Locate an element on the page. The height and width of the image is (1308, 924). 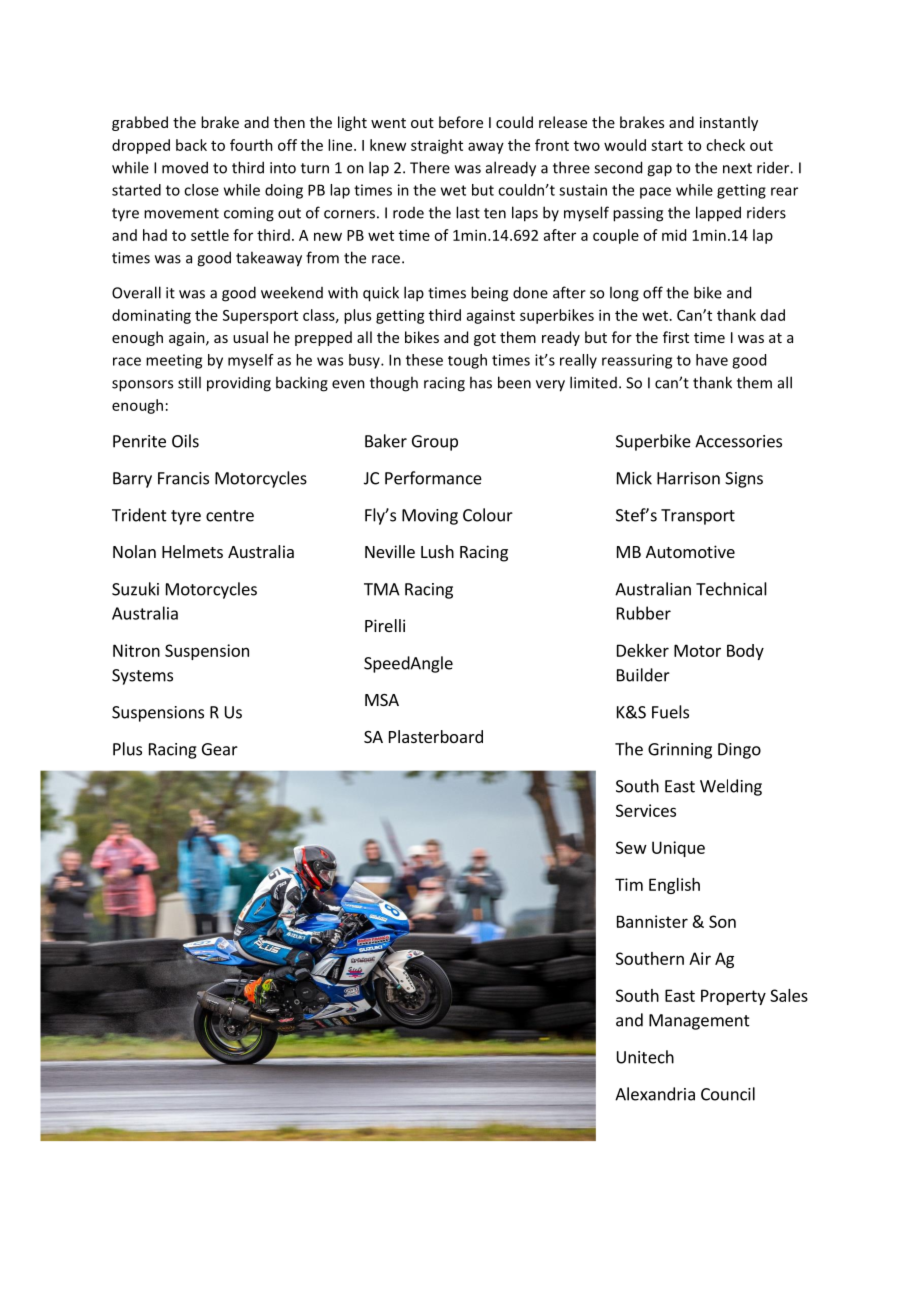
check is located at coordinates (725, 145).
